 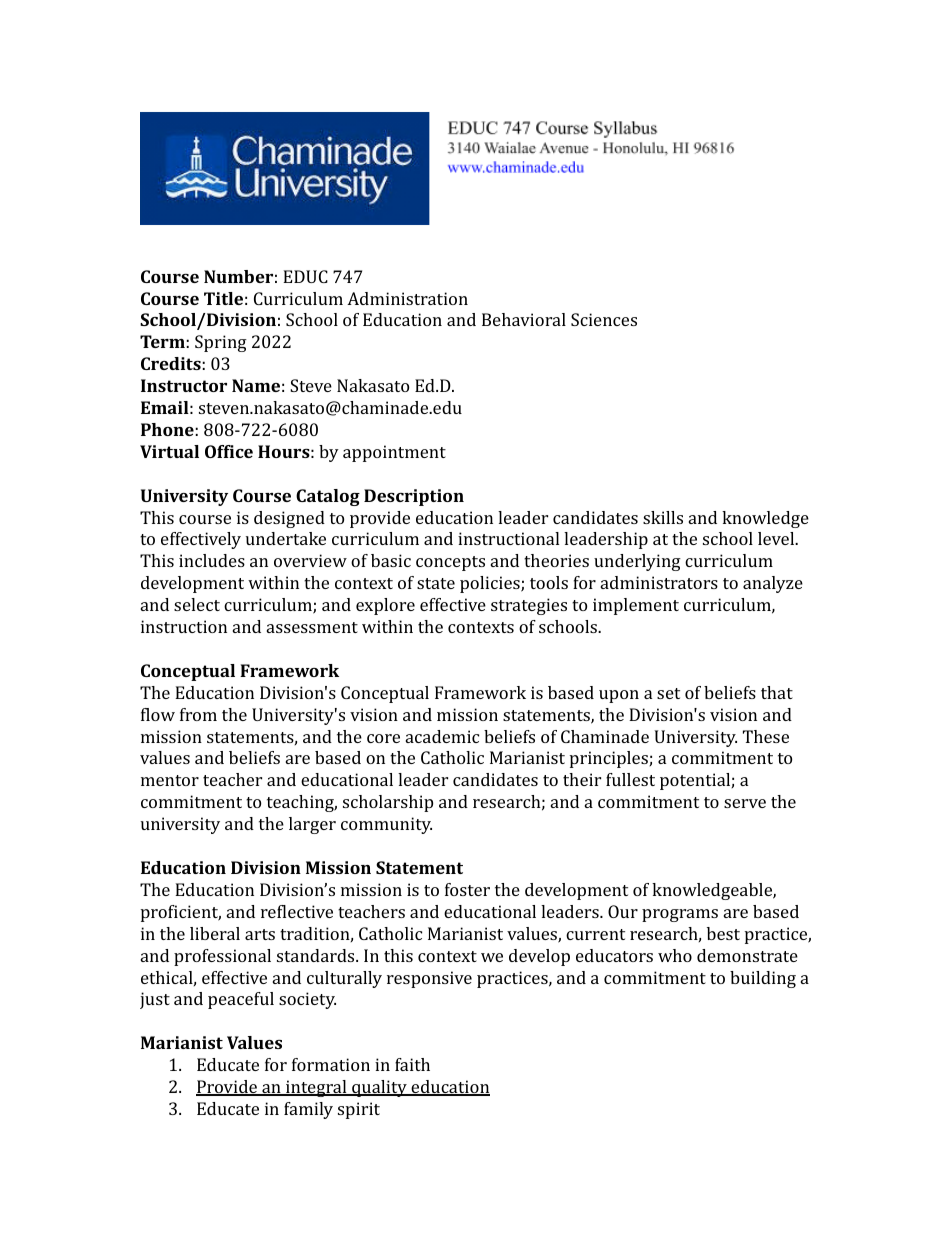 I want to click on Description, so click(x=414, y=497).
